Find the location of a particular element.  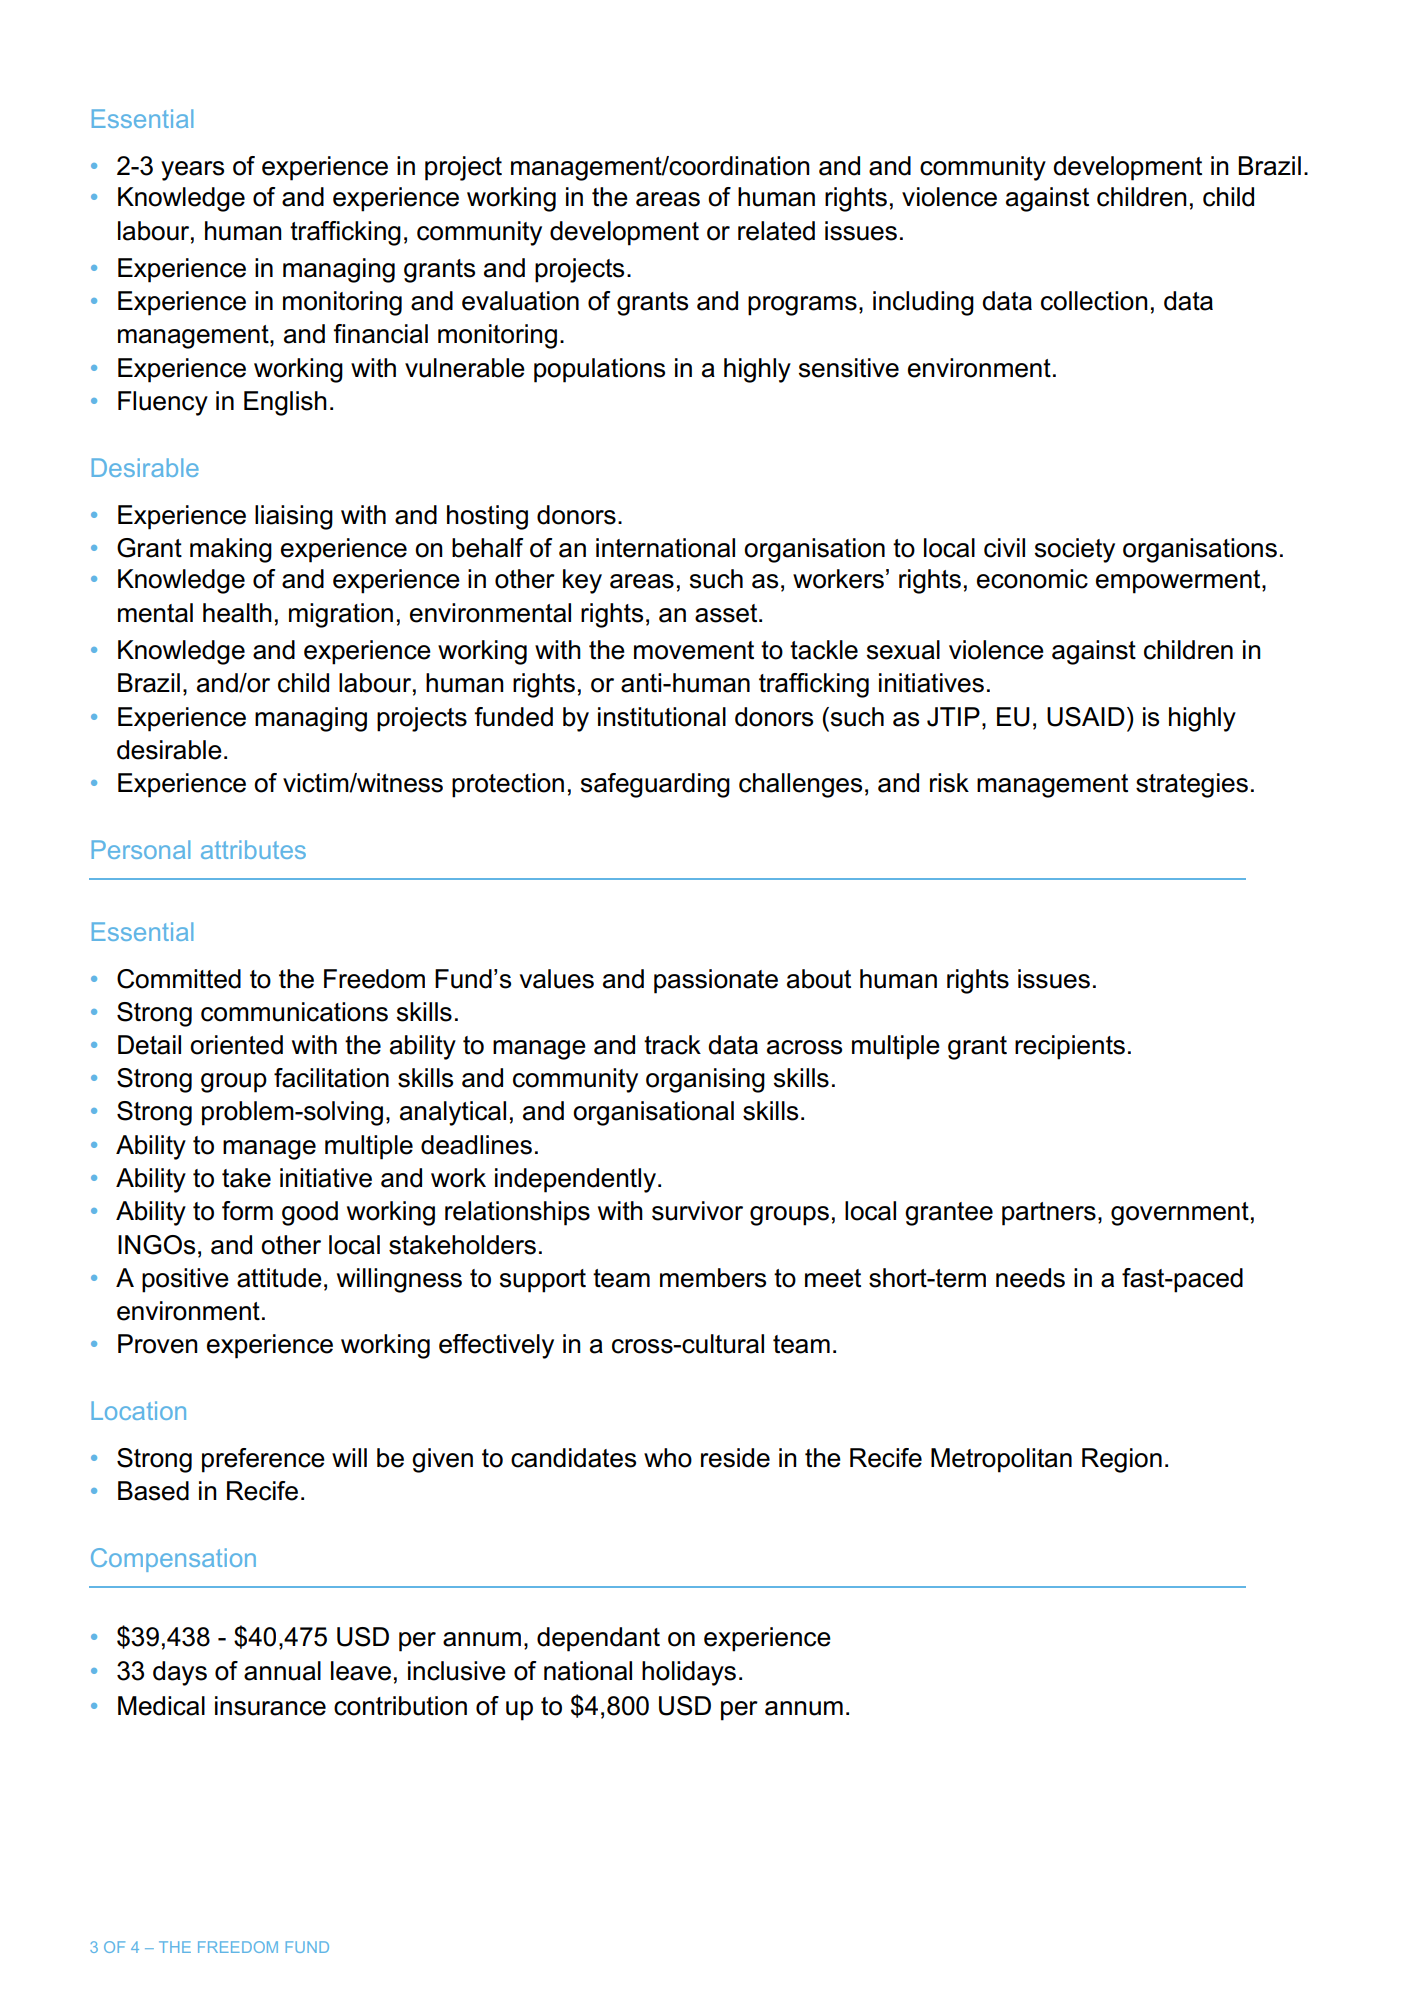

annual is located at coordinates (282, 1671).
